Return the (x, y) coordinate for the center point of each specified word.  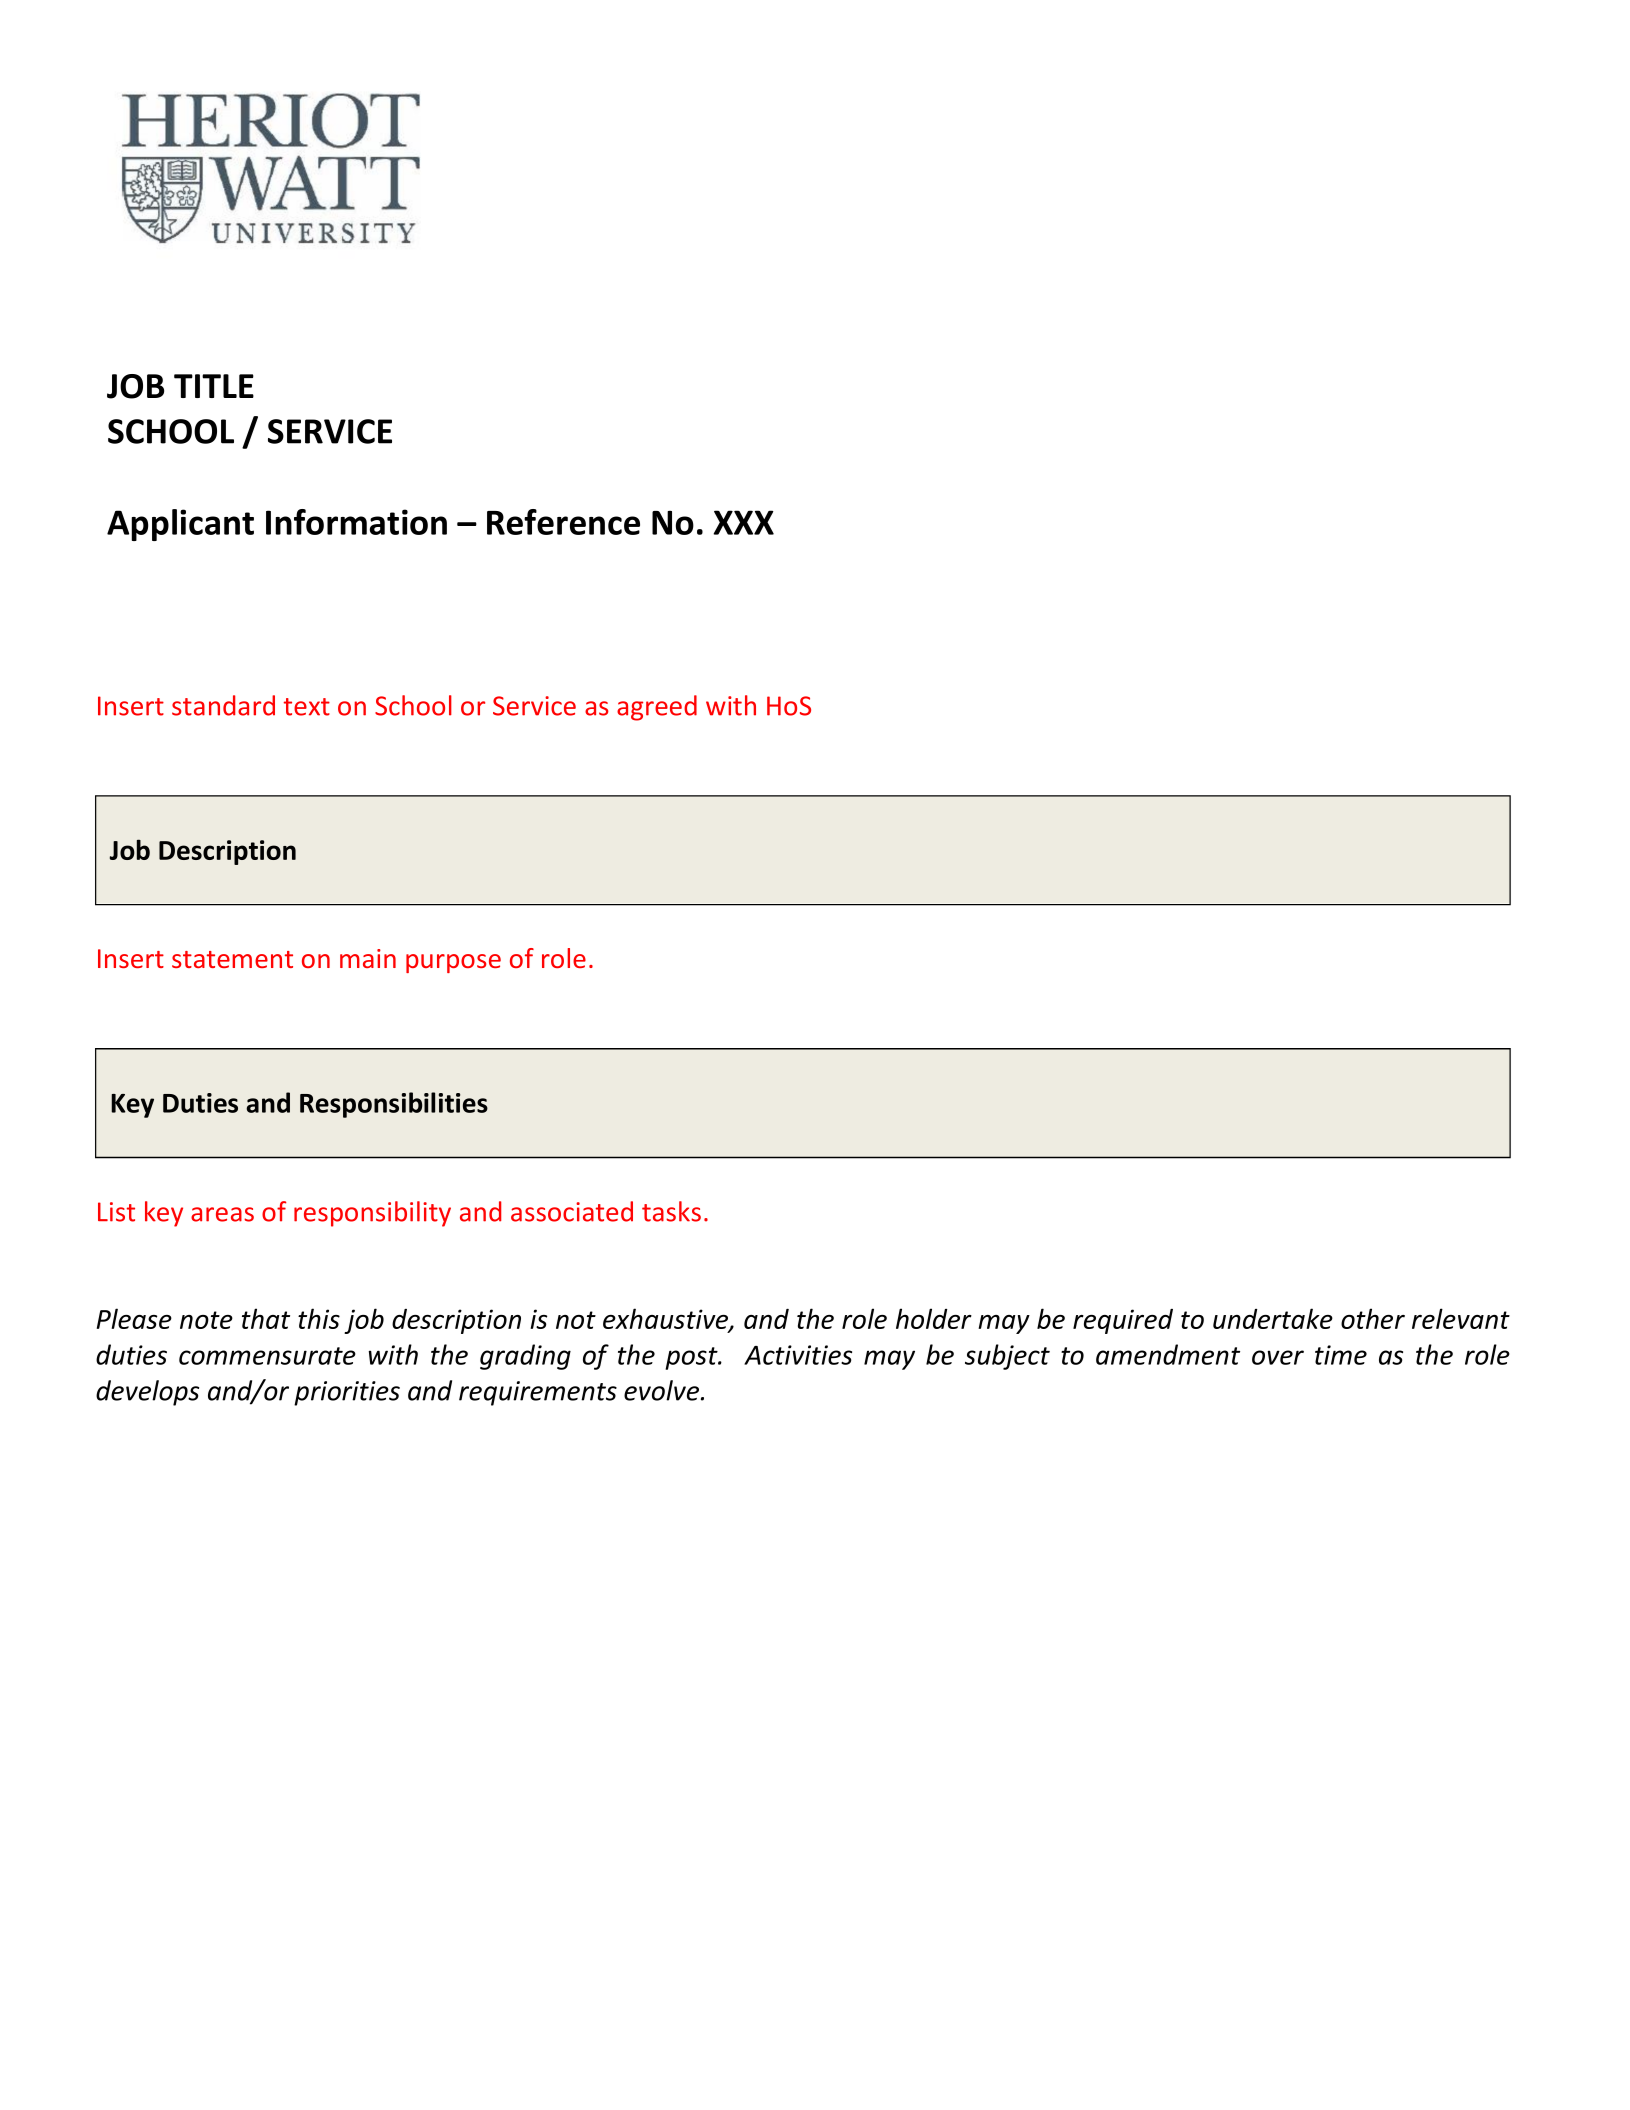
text (307, 707)
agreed (657, 708)
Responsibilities (394, 1105)
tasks (671, 1211)
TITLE (214, 386)
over (1278, 1357)
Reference (563, 522)
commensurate (267, 1356)
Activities (798, 1355)
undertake (1273, 1318)
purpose (453, 963)
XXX (743, 522)
